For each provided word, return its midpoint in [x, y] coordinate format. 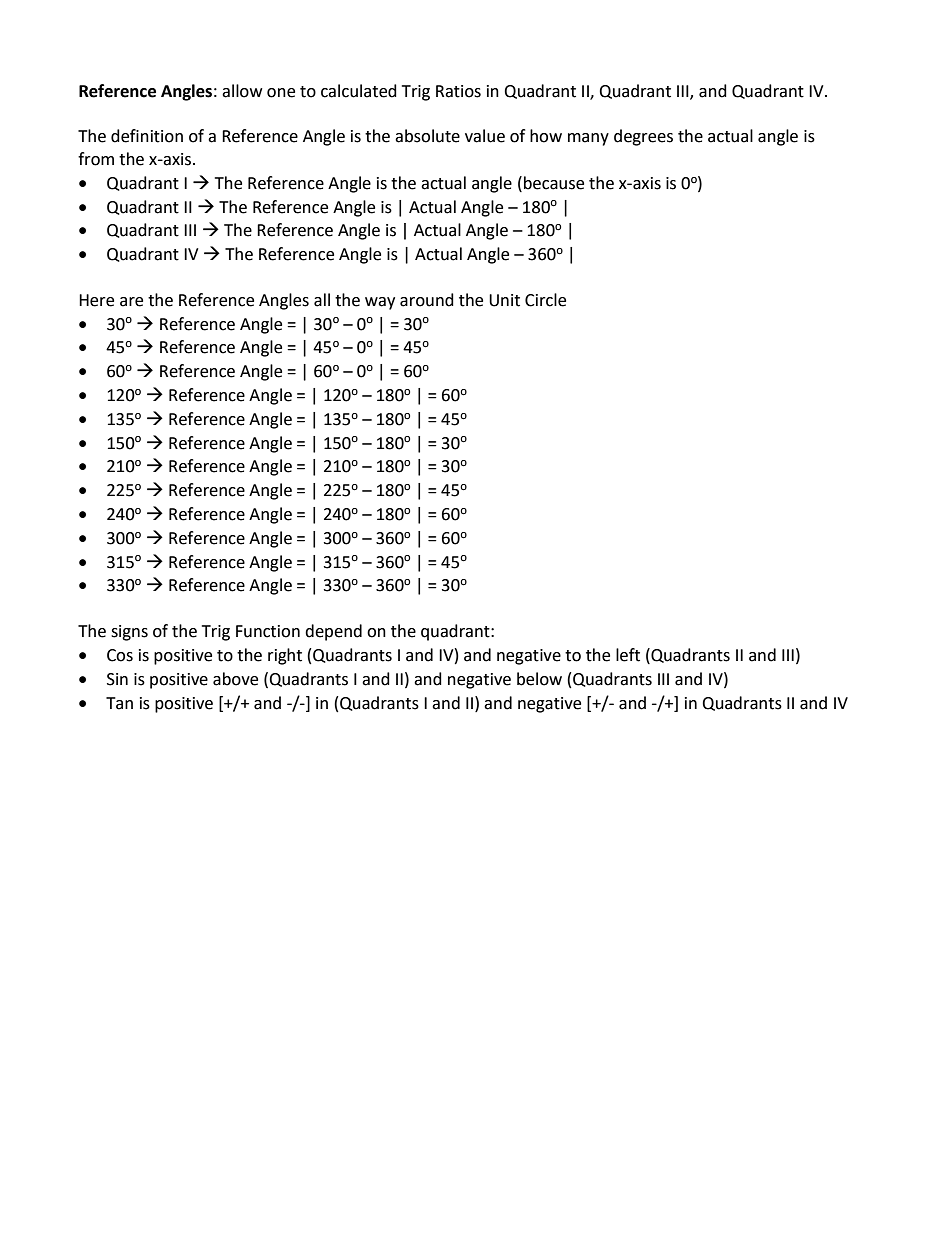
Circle [545, 300]
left [628, 655]
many [588, 139]
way [380, 303]
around [427, 300]
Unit [504, 300]
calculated [359, 91]
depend [333, 632]
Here [96, 300]
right [285, 656]
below [539, 679]
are [131, 302]
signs [129, 633]
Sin [117, 679]
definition [147, 136]
